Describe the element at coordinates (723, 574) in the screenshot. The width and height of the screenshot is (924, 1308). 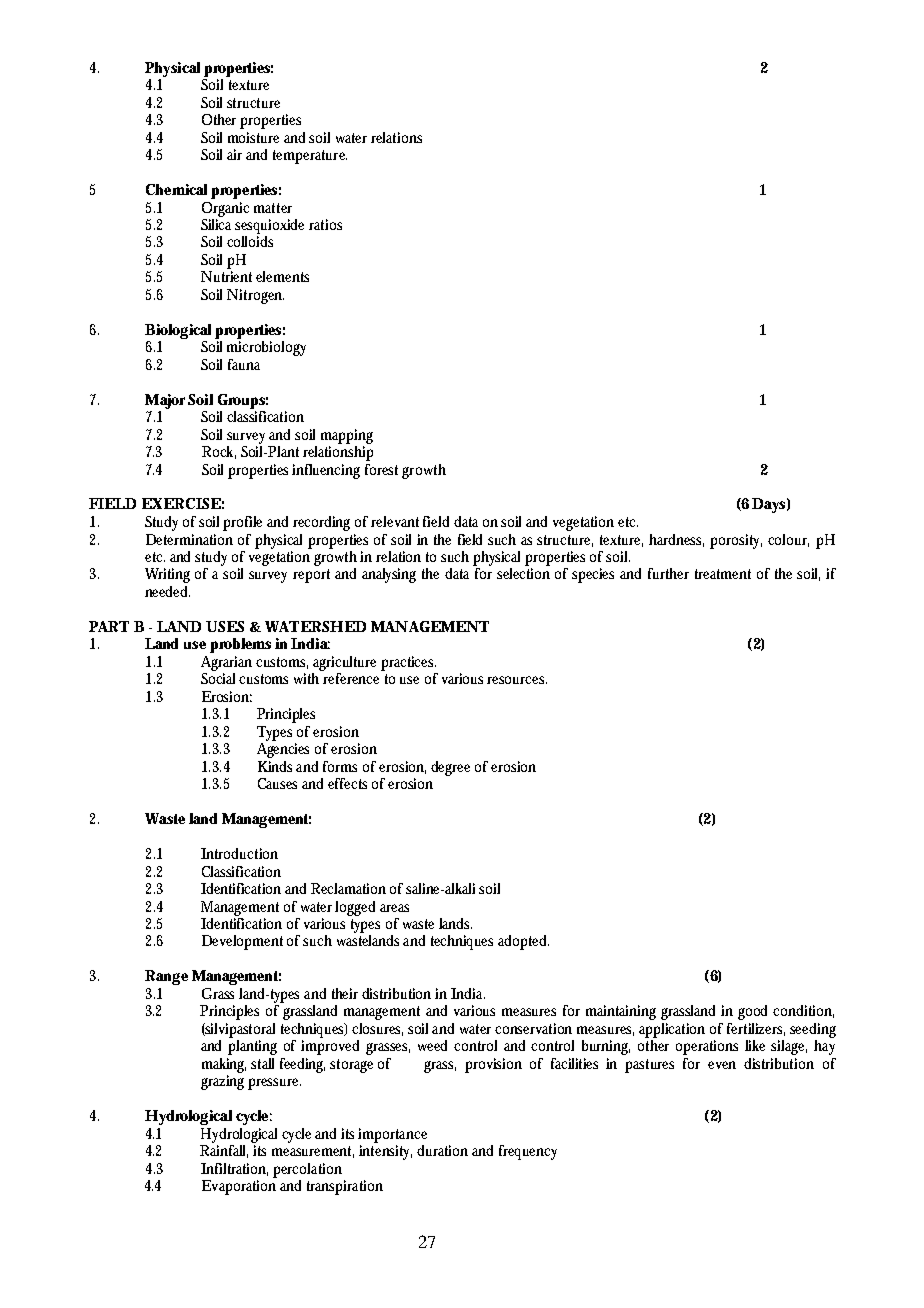
I see `treatment` at that location.
